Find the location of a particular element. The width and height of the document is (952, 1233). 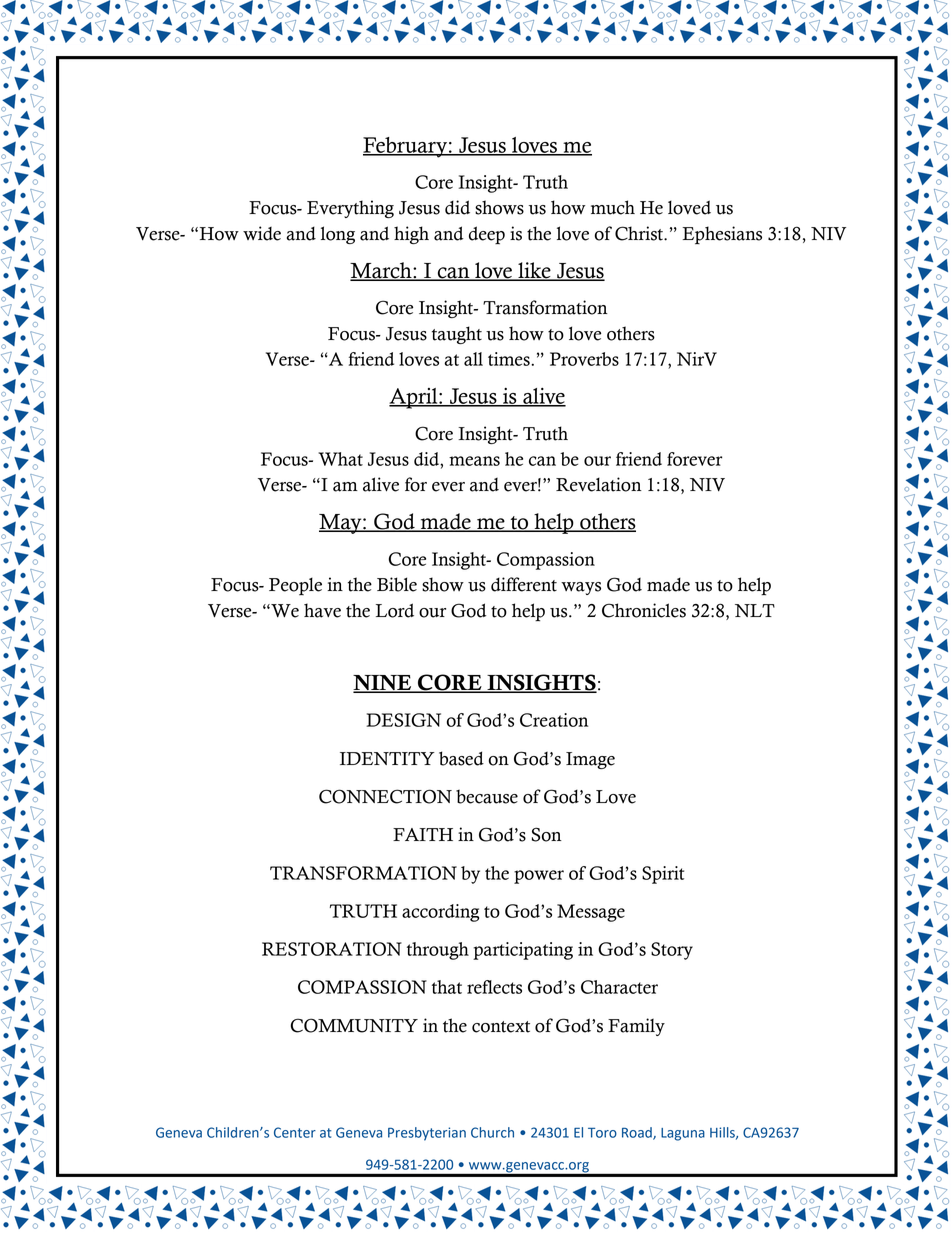

Laguna is located at coordinates (683, 1134).
